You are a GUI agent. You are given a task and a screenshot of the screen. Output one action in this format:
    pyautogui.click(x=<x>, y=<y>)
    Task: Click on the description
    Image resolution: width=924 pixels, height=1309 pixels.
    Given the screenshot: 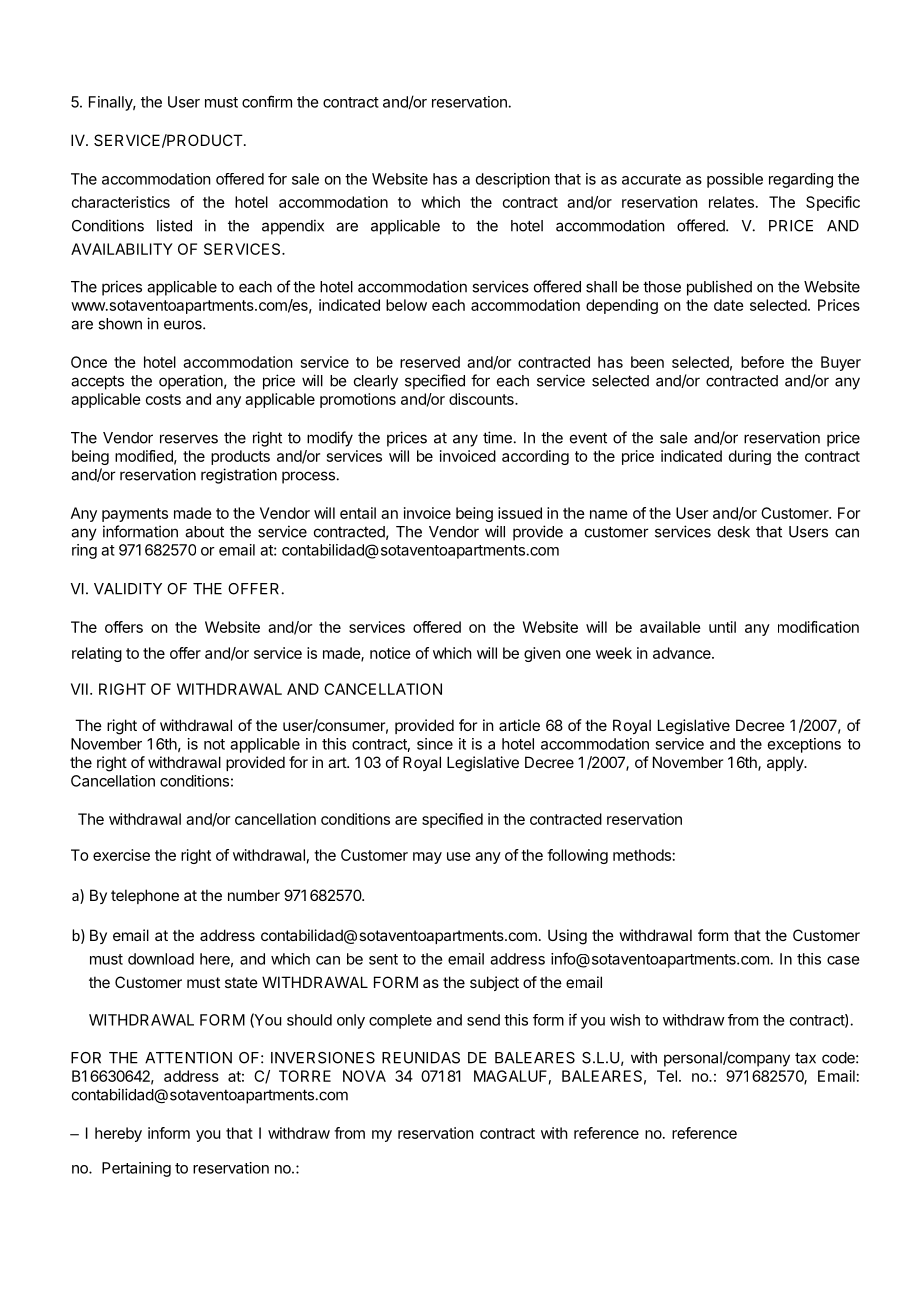 What is the action you would take?
    pyautogui.click(x=513, y=180)
